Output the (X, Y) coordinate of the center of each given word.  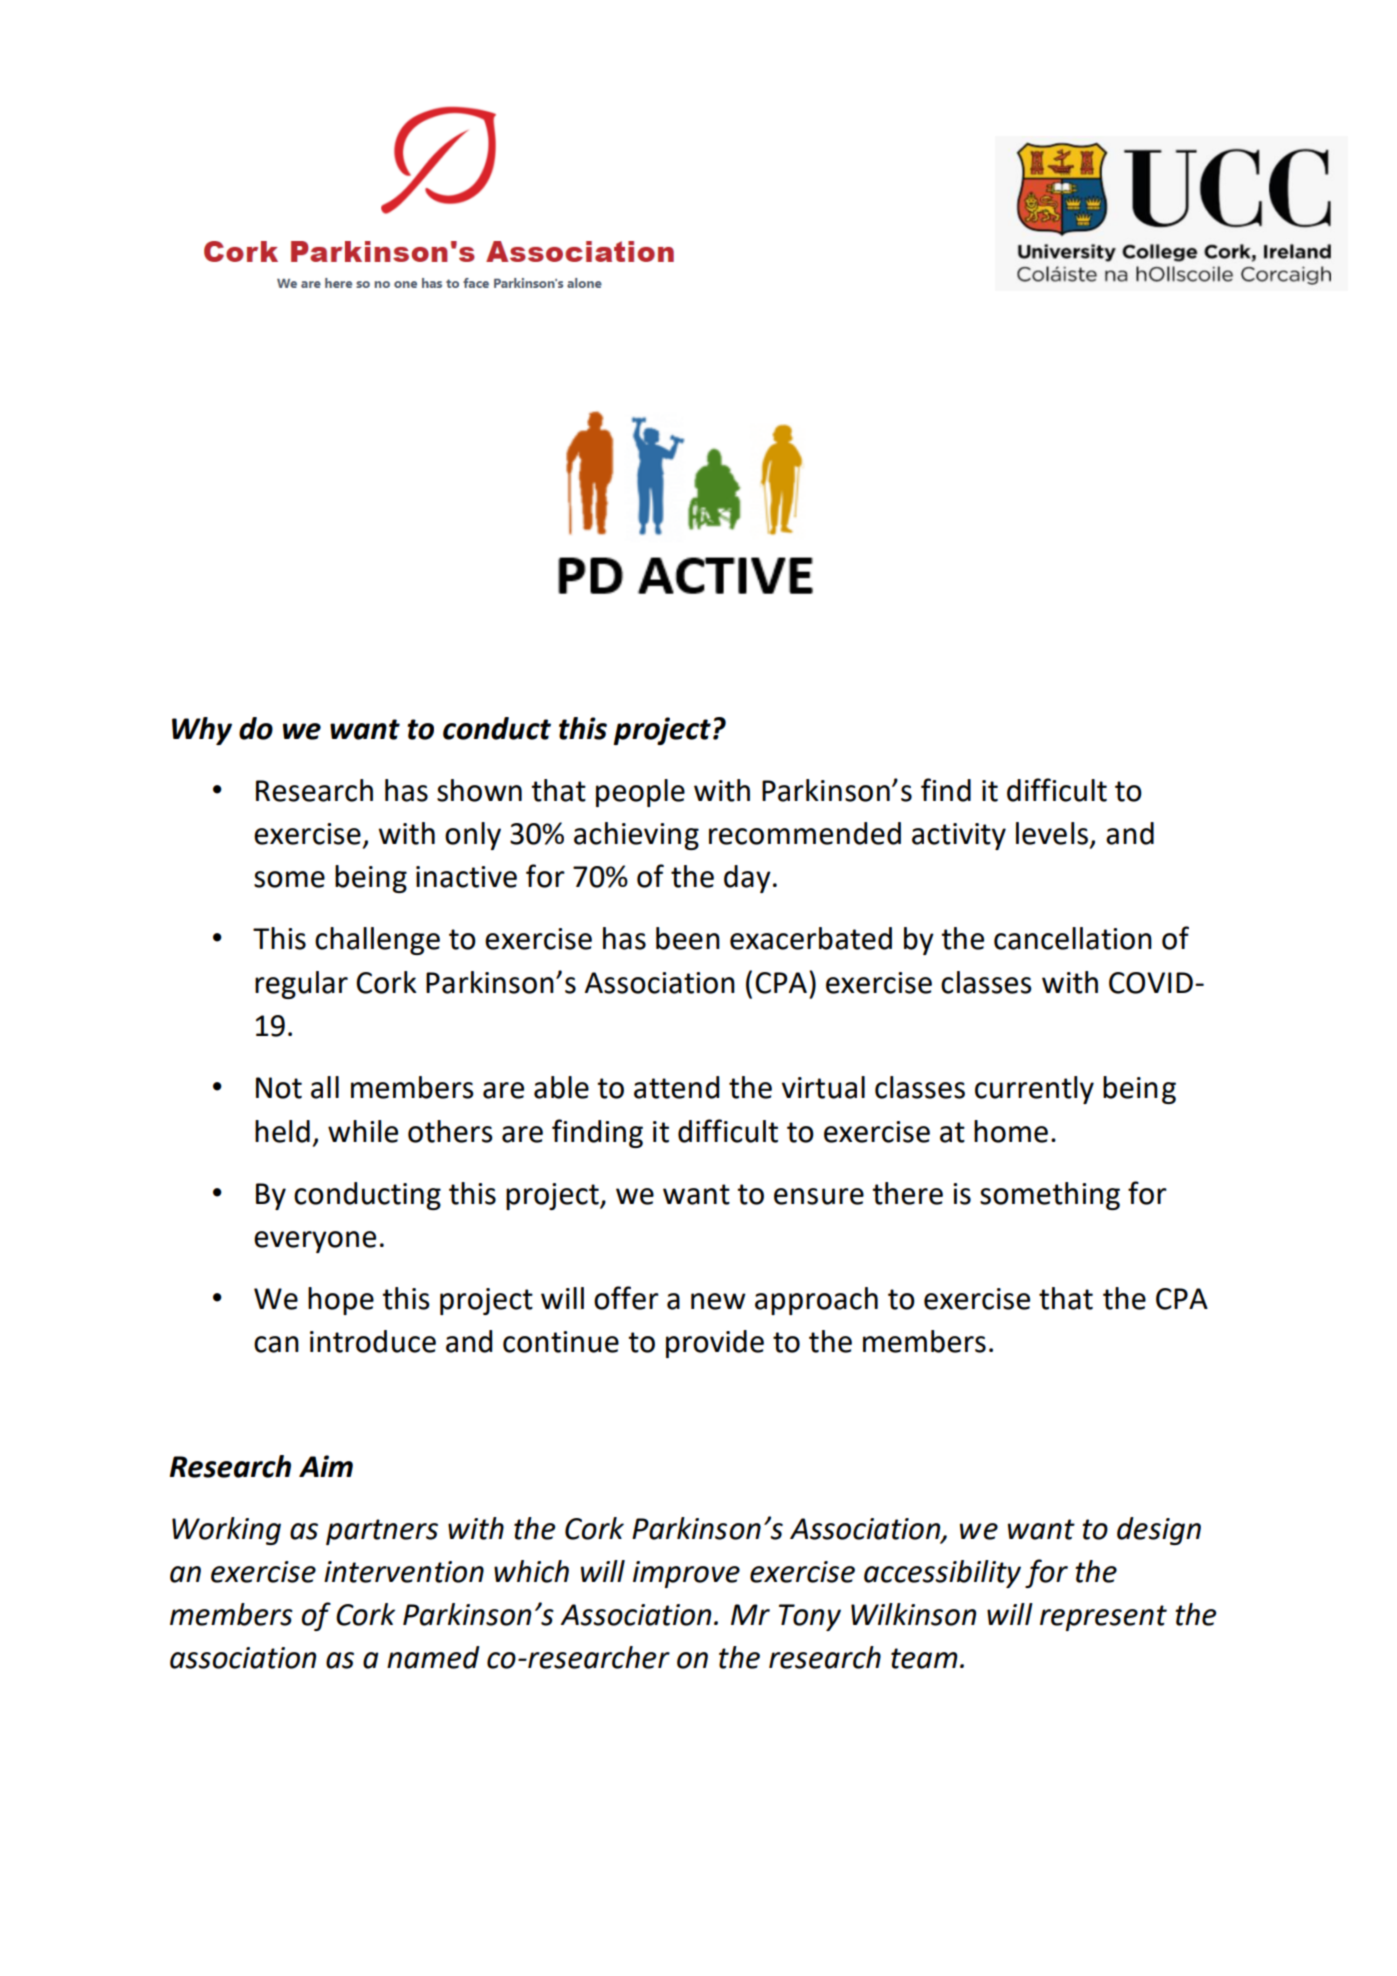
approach (816, 1301)
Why (202, 731)
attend (676, 1087)
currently (1034, 1090)
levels (1052, 833)
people (640, 793)
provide (715, 1344)
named (433, 1657)
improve (686, 1574)
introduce (373, 1341)
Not (279, 1088)
